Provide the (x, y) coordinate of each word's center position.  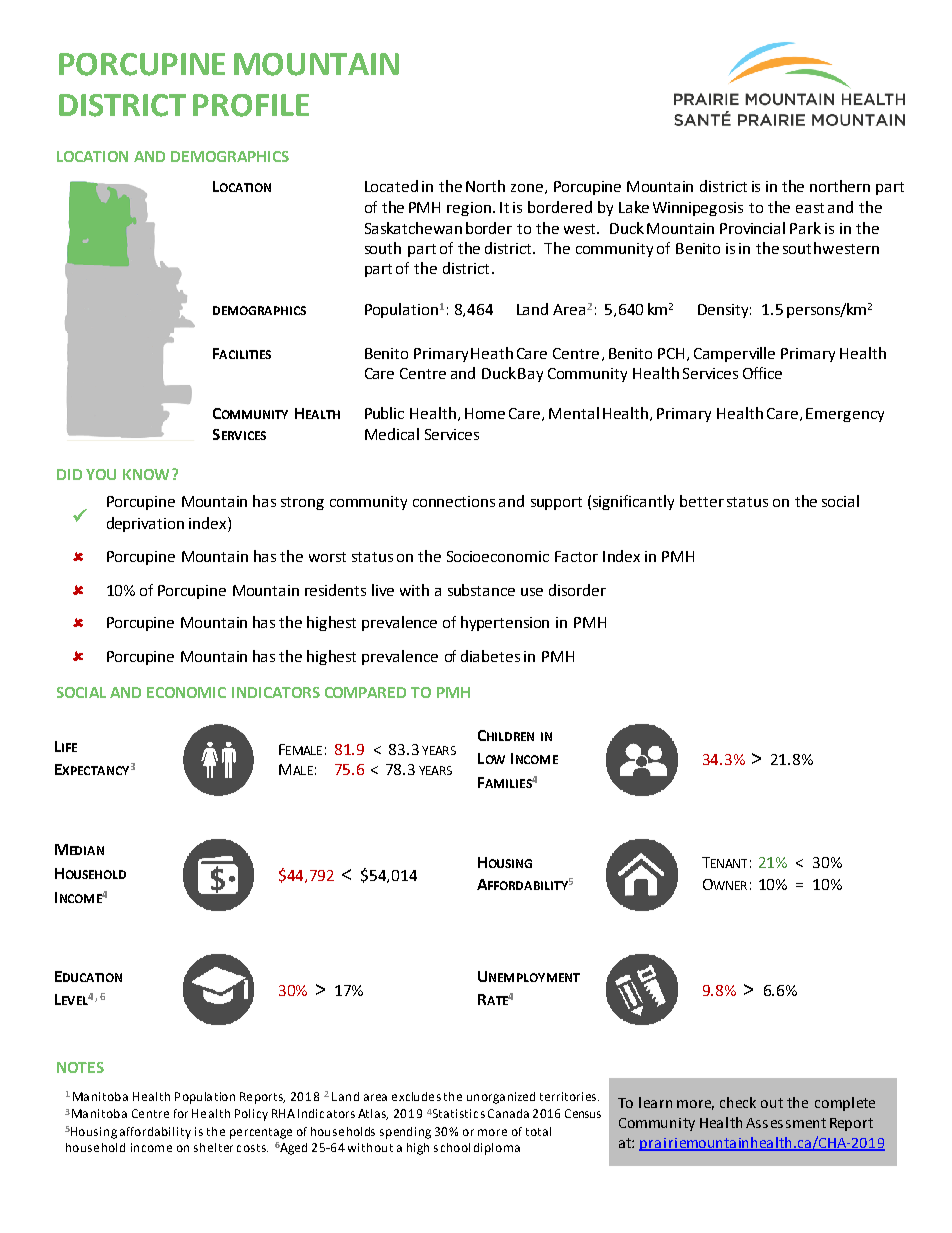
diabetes (490, 656)
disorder (577, 590)
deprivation (145, 524)
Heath (492, 353)
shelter (213, 1147)
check (738, 1102)
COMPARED (365, 692)
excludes (416, 1096)
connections (454, 501)
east (810, 208)
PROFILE (251, 105)
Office (762, 373)
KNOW (146, 474)
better (702, 501)
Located (391, 186)
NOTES (80, 1067)
